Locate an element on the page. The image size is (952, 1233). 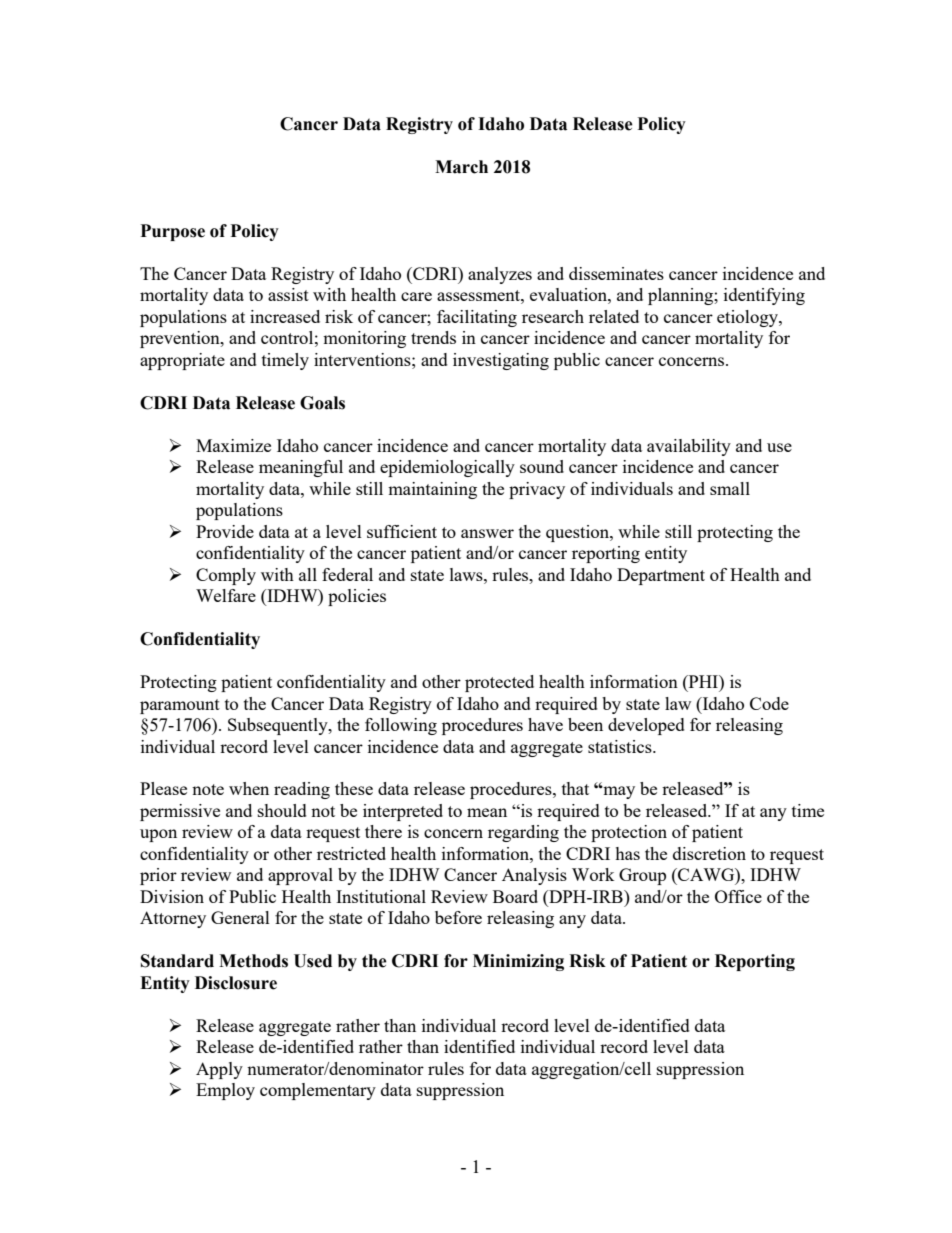
Welfare is located at coordinates (226, 595).
